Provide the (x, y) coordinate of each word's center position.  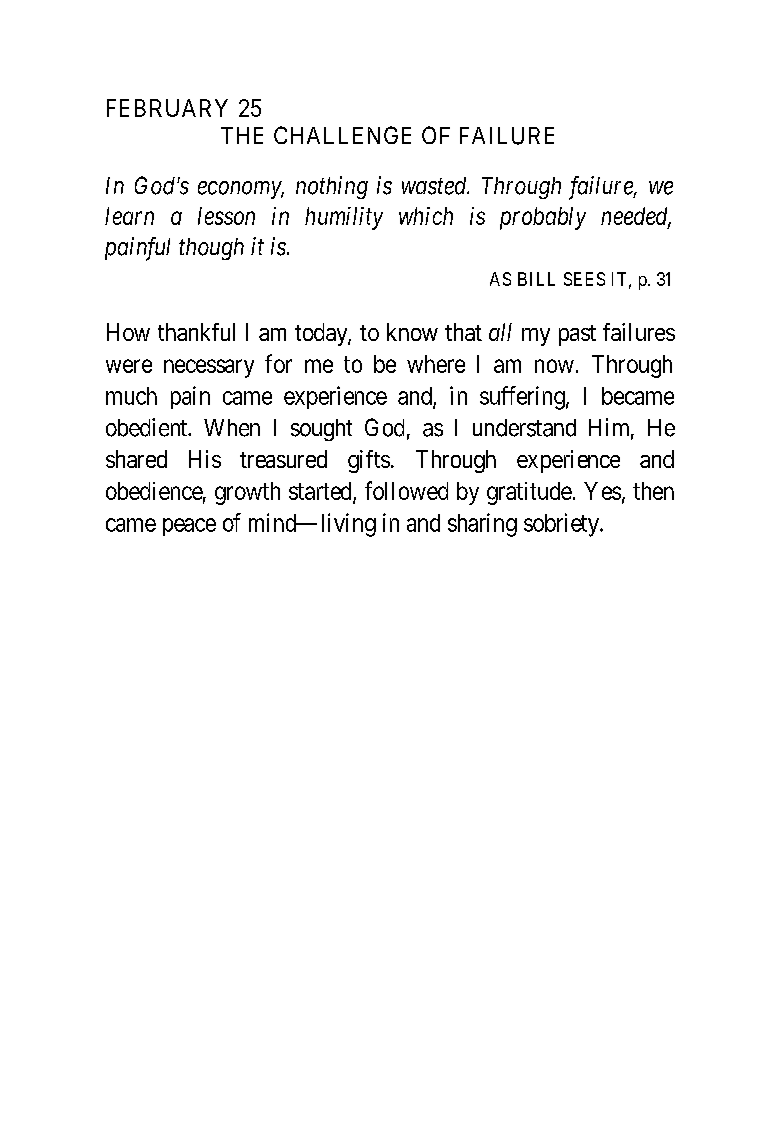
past (577, 335)
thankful (196, 332)
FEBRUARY (167, 108)
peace (189, 527)
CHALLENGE (342, 135)
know (412, 332)
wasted (435, 186)
